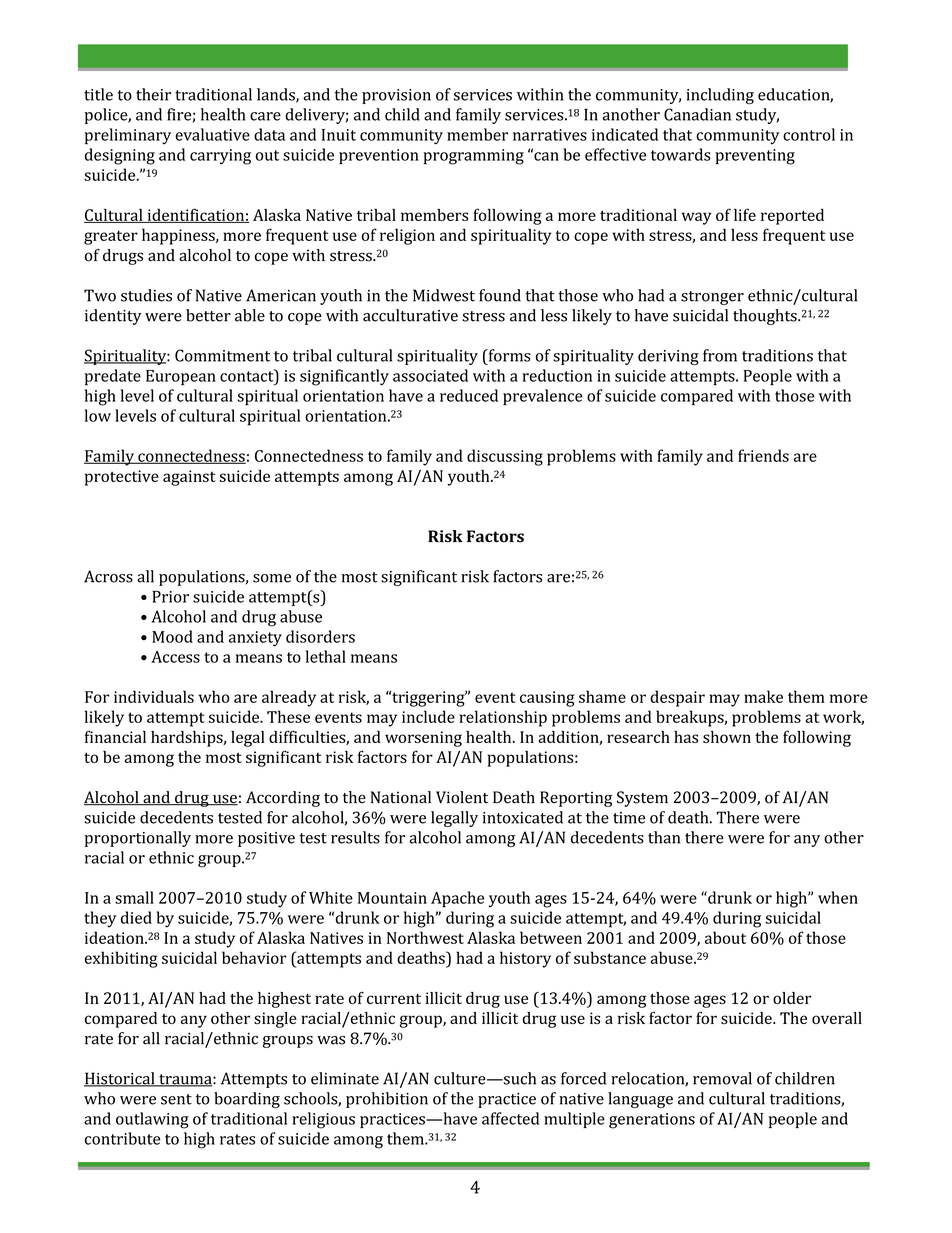 Image resolution: width=952 pixels, height=1233 pixels. I want to click on make, so click(763, 696).
